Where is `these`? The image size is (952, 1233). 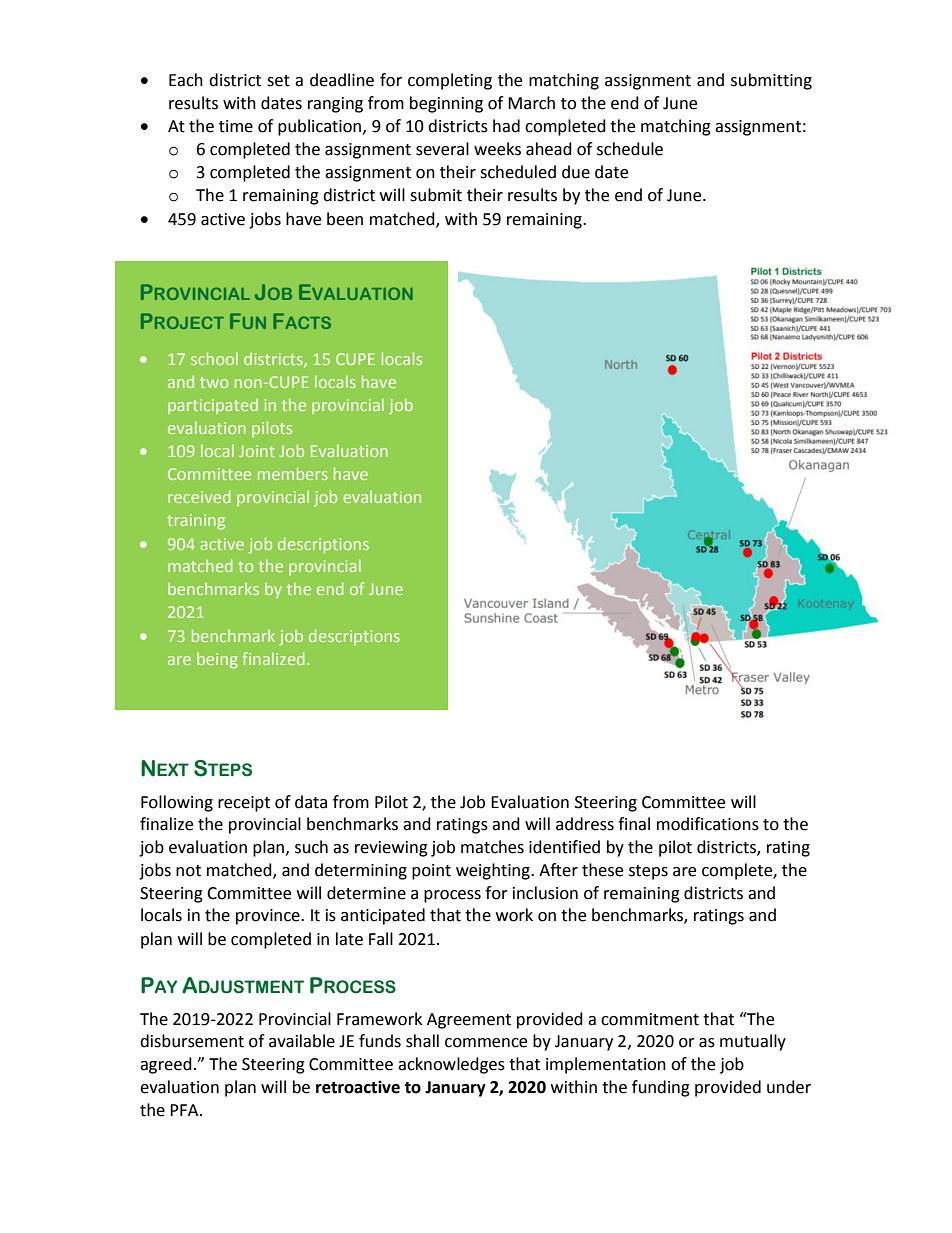
these is located at coordinates (602, 870).
